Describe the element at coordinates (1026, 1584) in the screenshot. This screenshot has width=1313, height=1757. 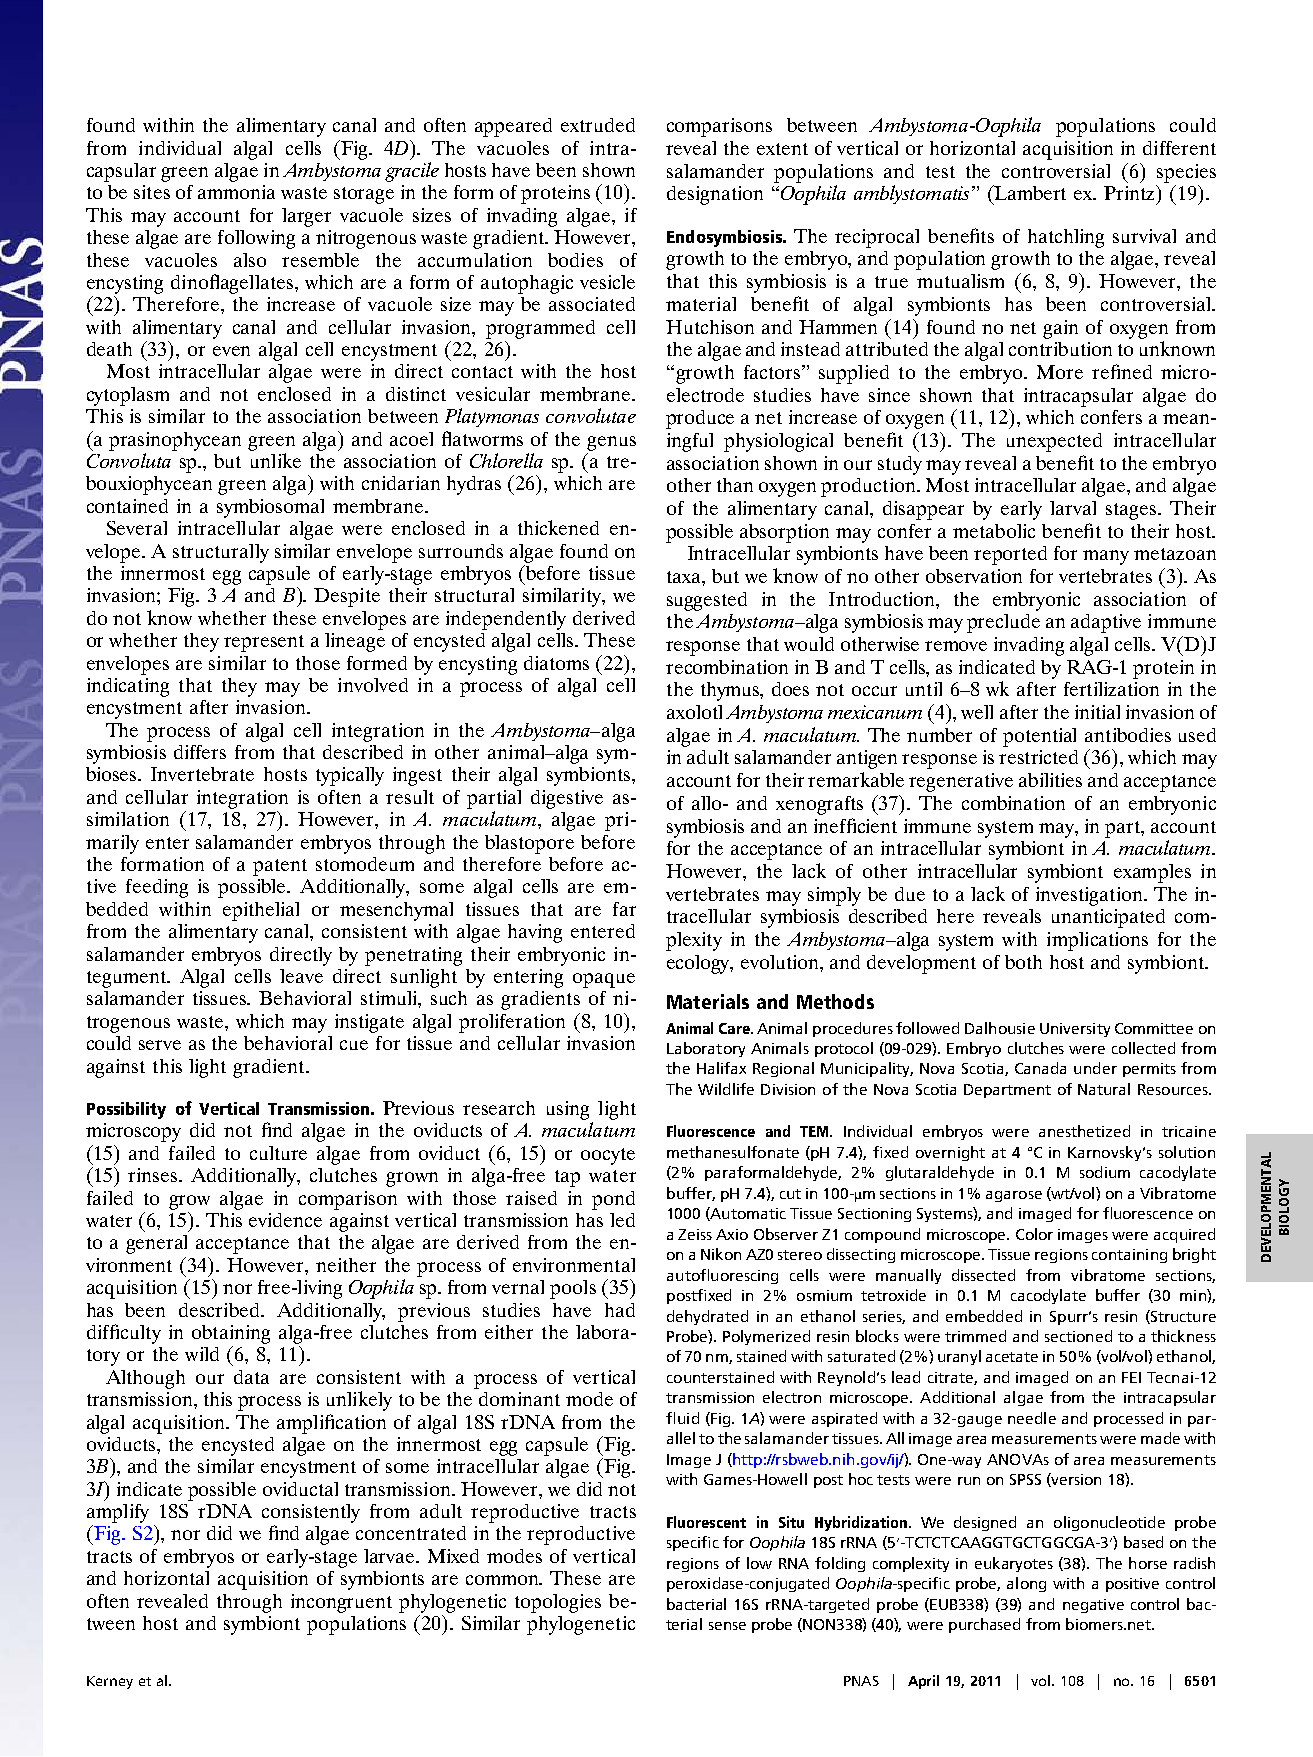
I see `along` at that location.
